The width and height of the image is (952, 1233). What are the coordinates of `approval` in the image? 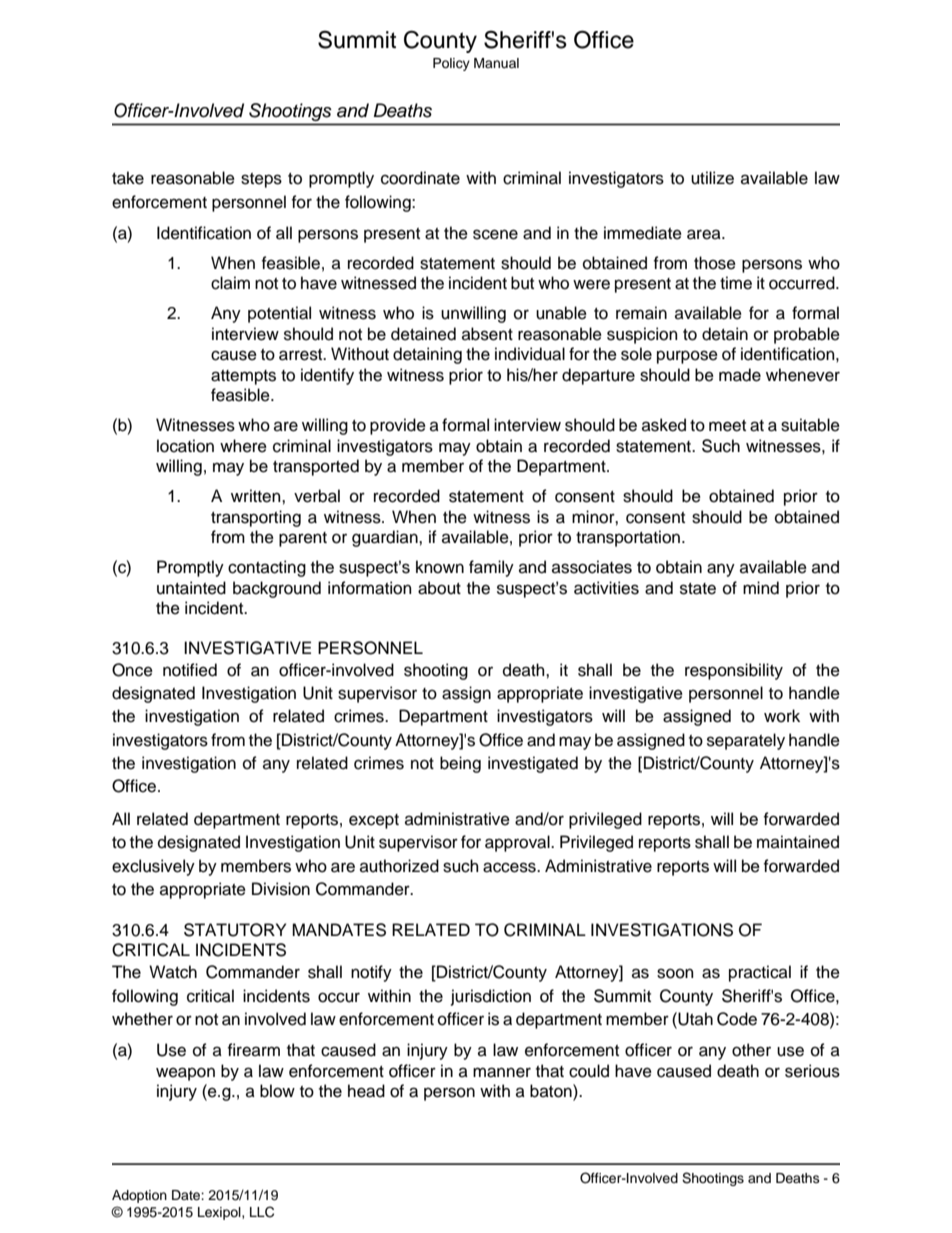 It's located at (518, 843).
